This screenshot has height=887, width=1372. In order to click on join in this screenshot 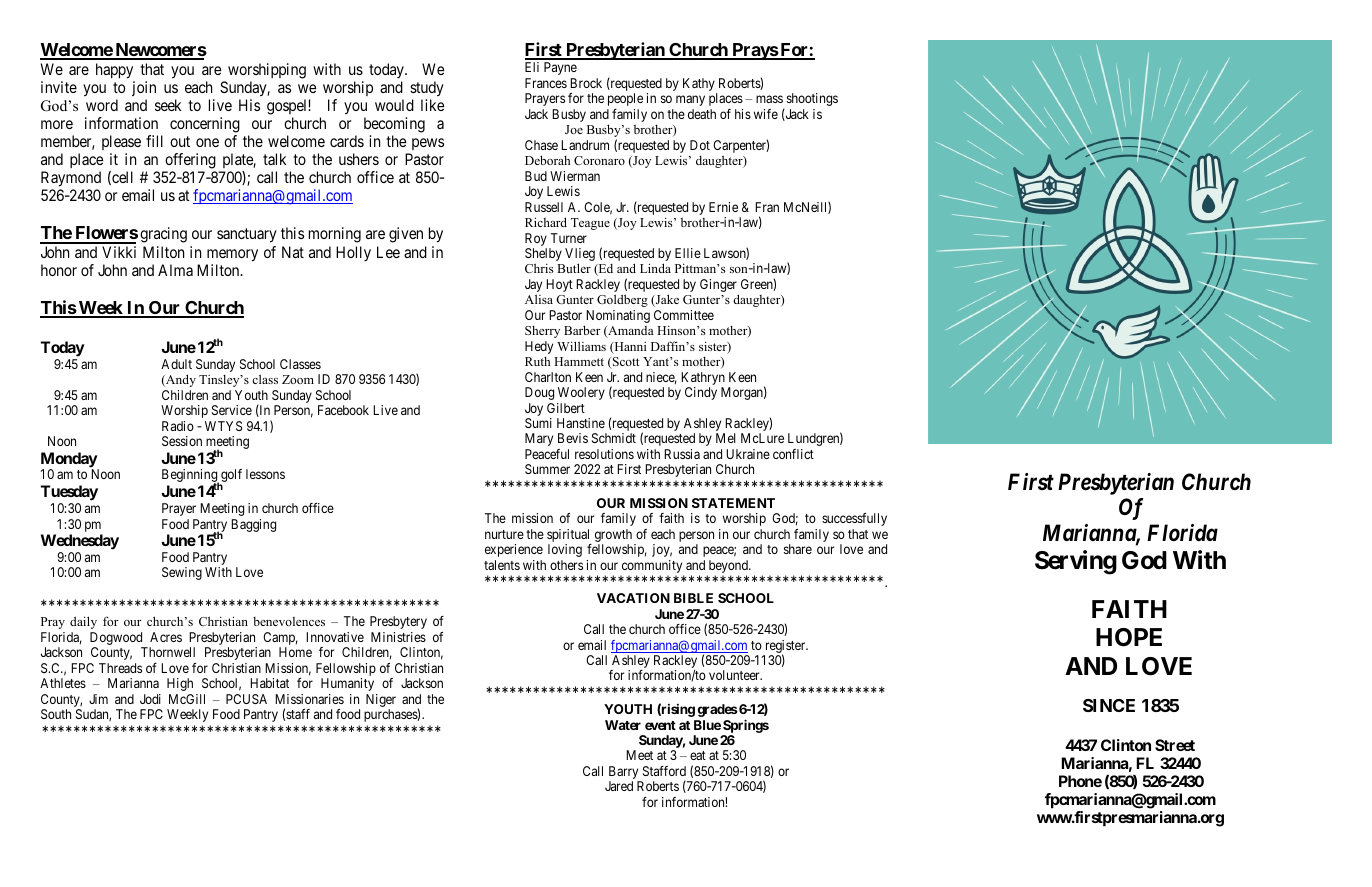, I will do `click(144, 88)`.
